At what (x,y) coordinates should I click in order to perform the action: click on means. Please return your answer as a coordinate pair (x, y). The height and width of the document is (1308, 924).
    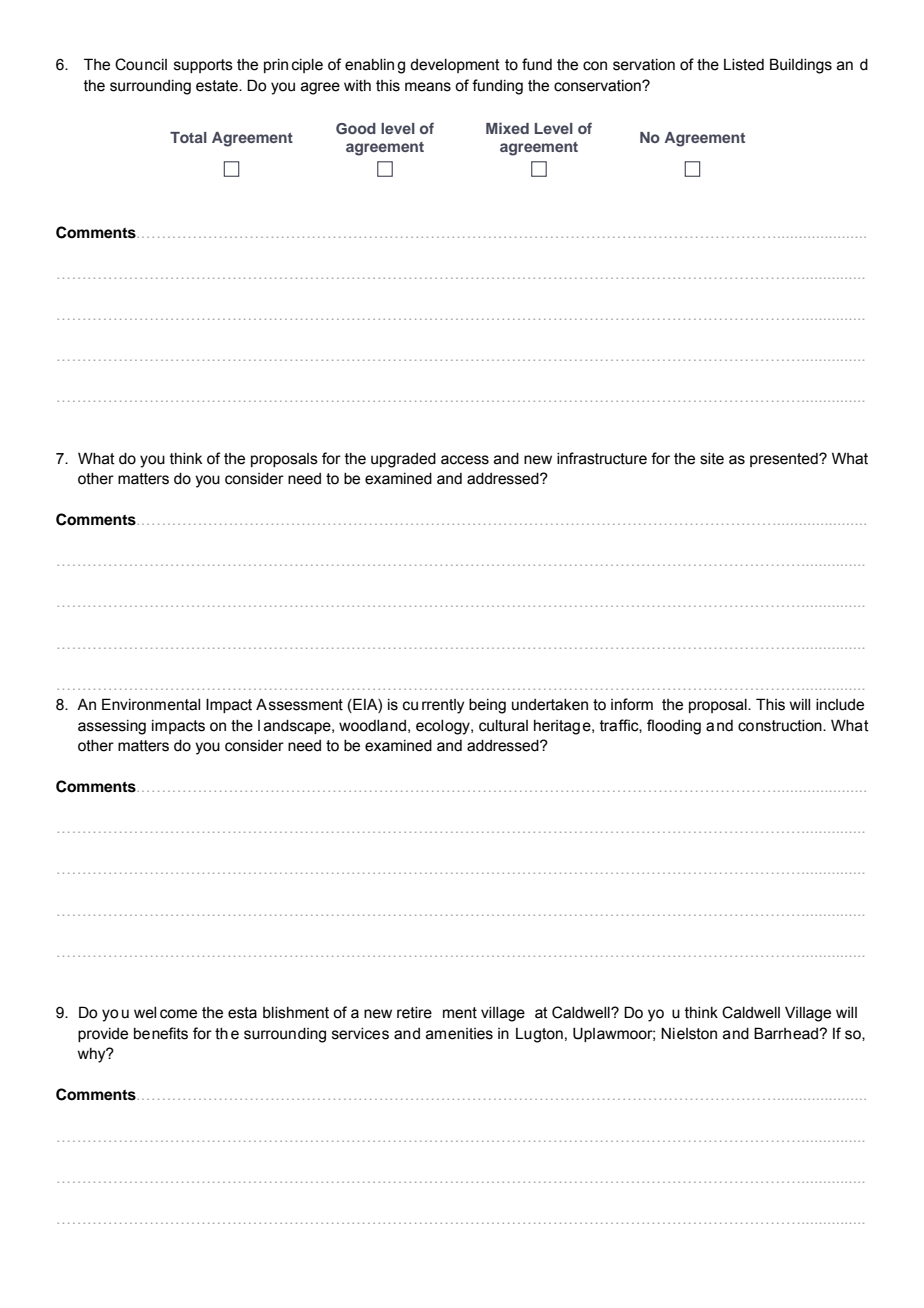
    Looking at the image, I should click on (428, 87).
